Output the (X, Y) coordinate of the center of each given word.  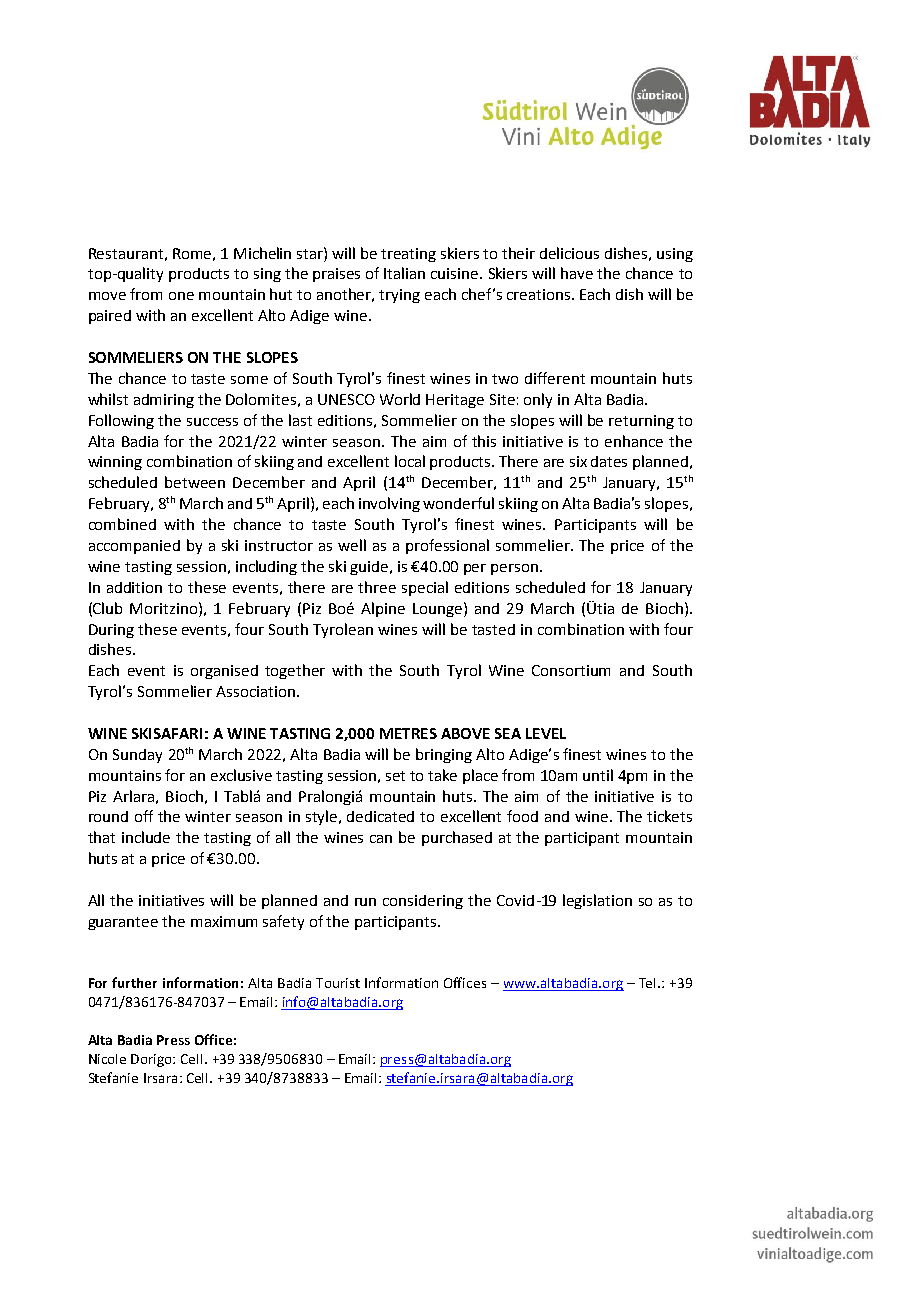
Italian (404, 273)
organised (224, 672)
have (577, 273)
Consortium (571, 670)
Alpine (383, 609)
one (181, 296)
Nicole (107, 1059)
